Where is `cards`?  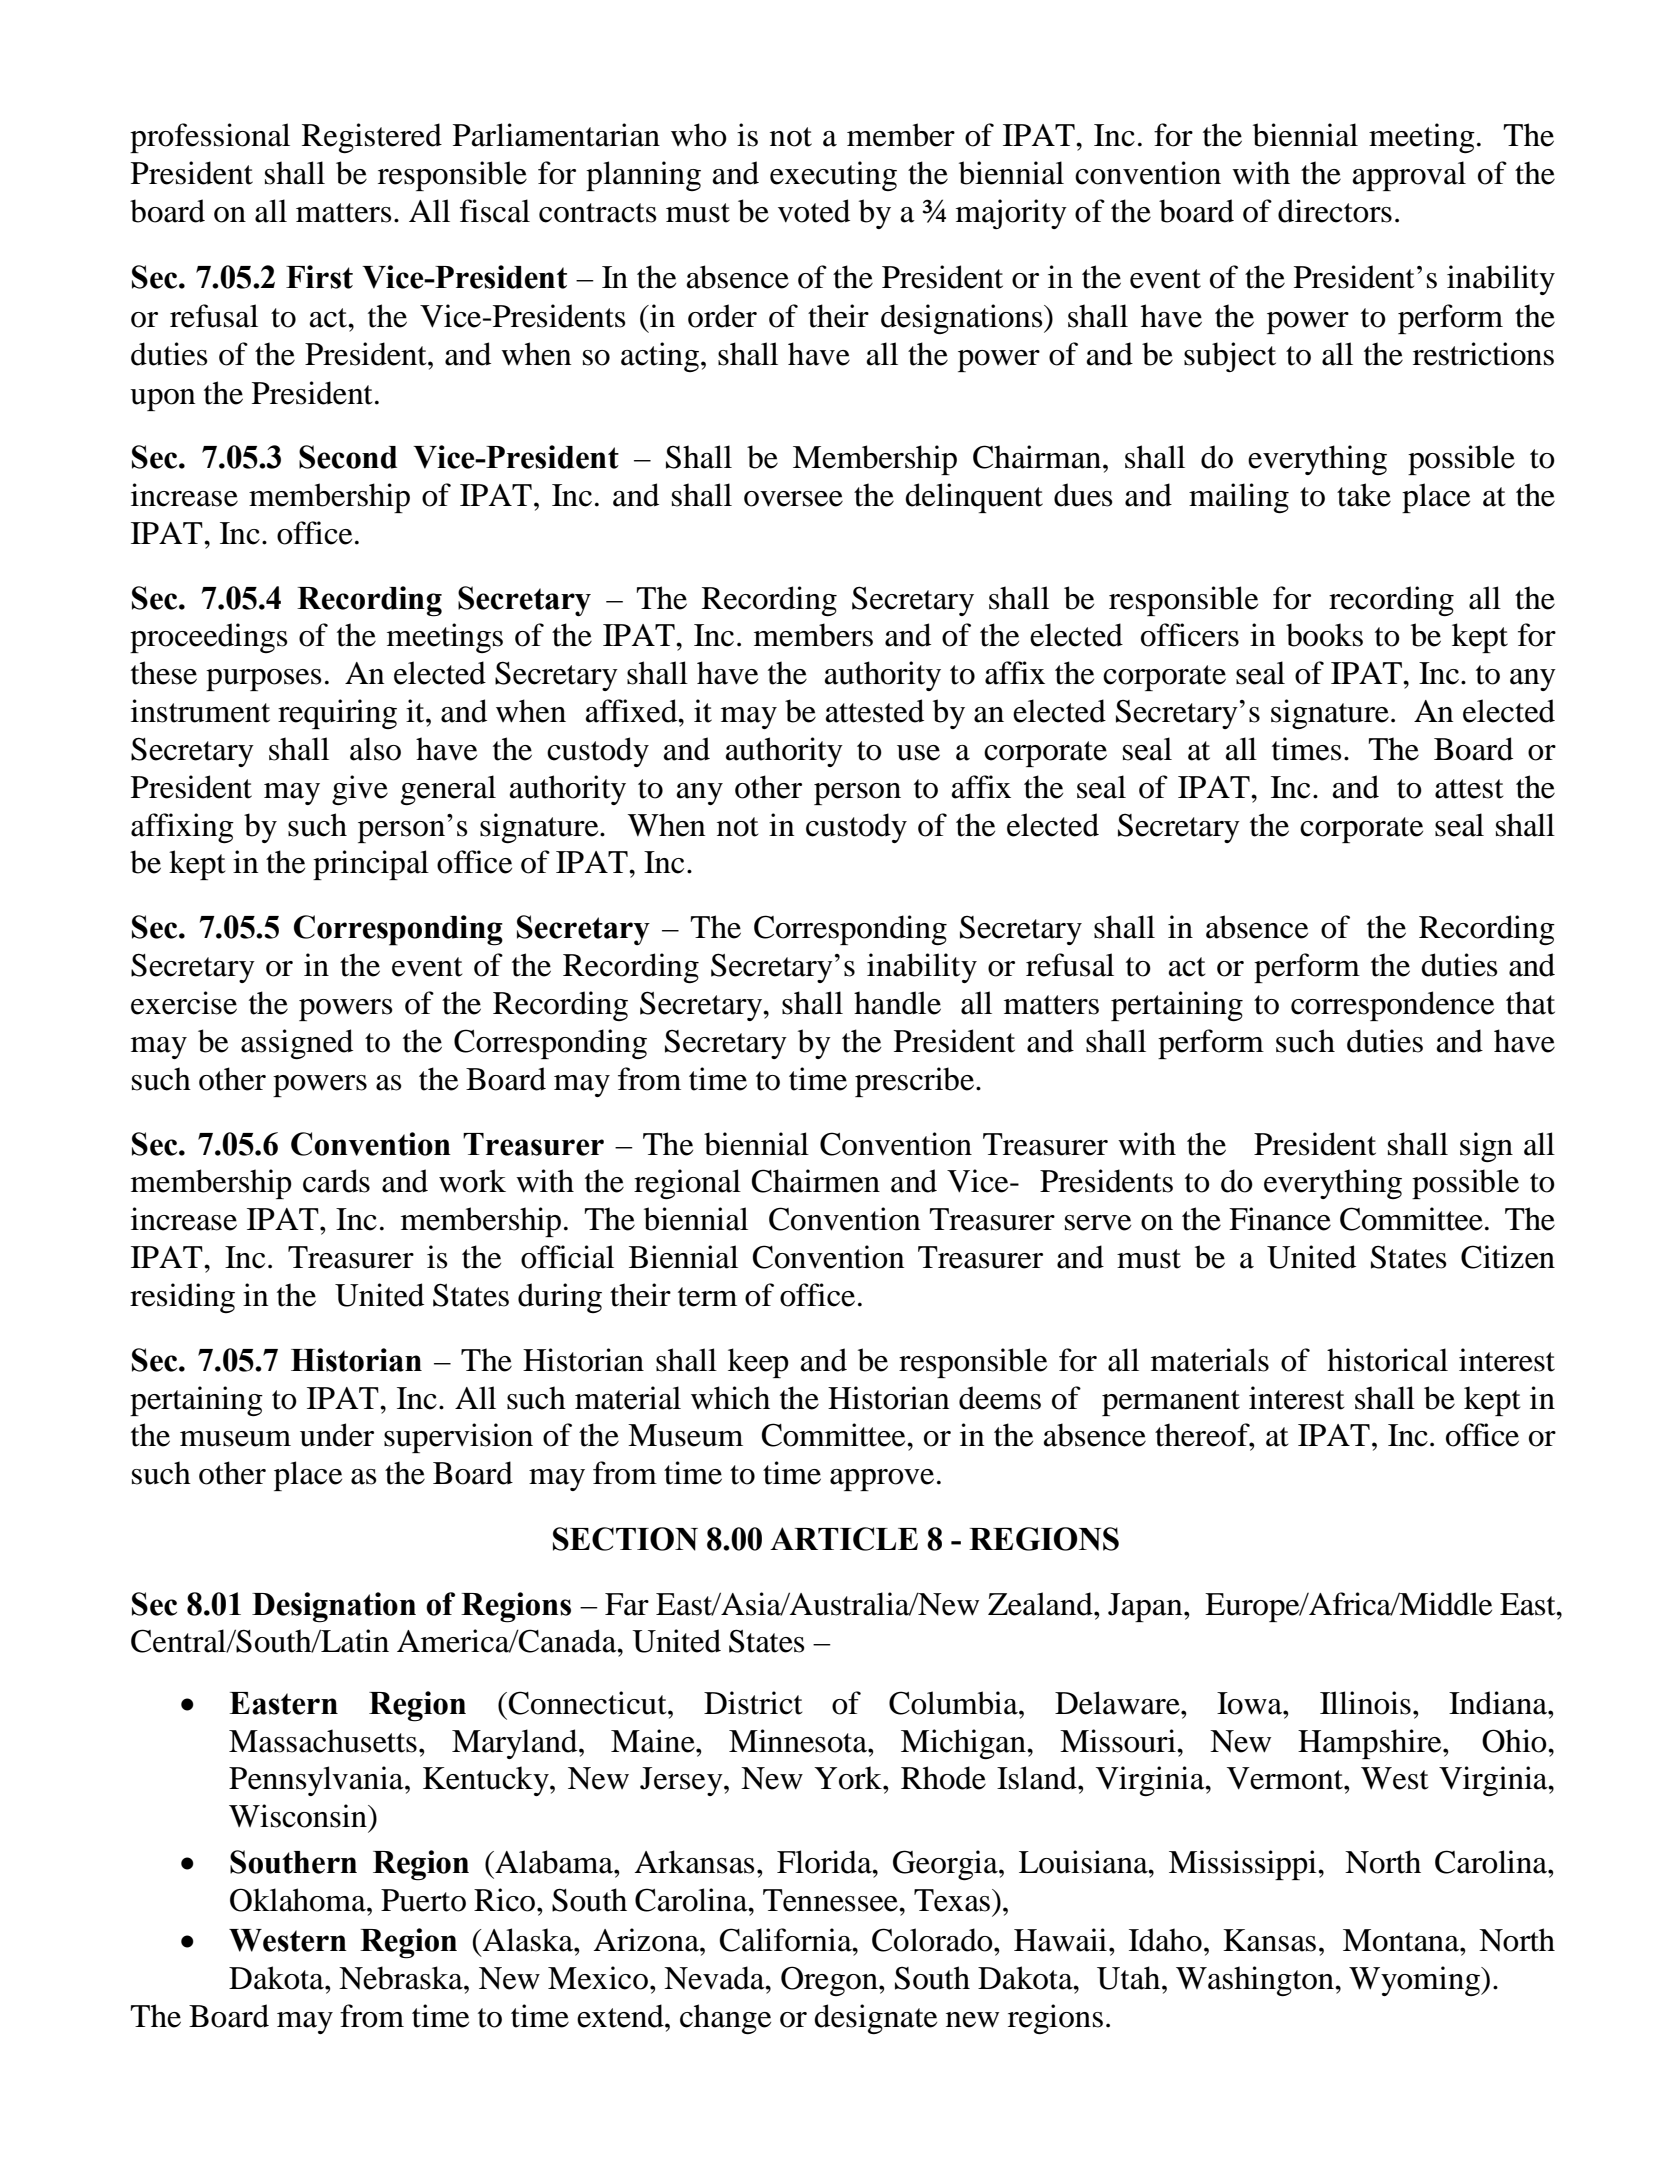
cards is located at coordinates (336, 1181).
